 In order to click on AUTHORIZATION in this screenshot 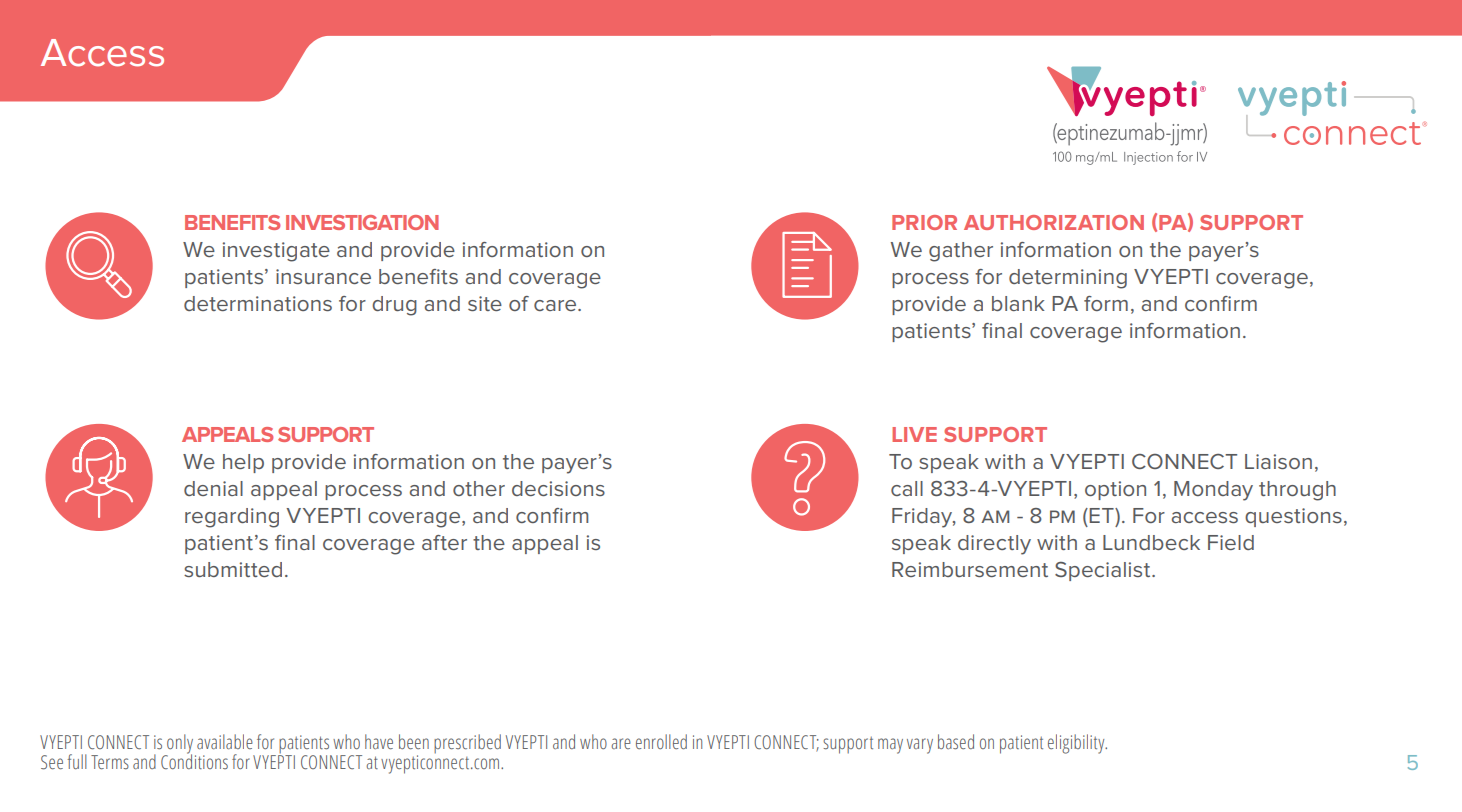, I will do `click(1054, 222)`.
